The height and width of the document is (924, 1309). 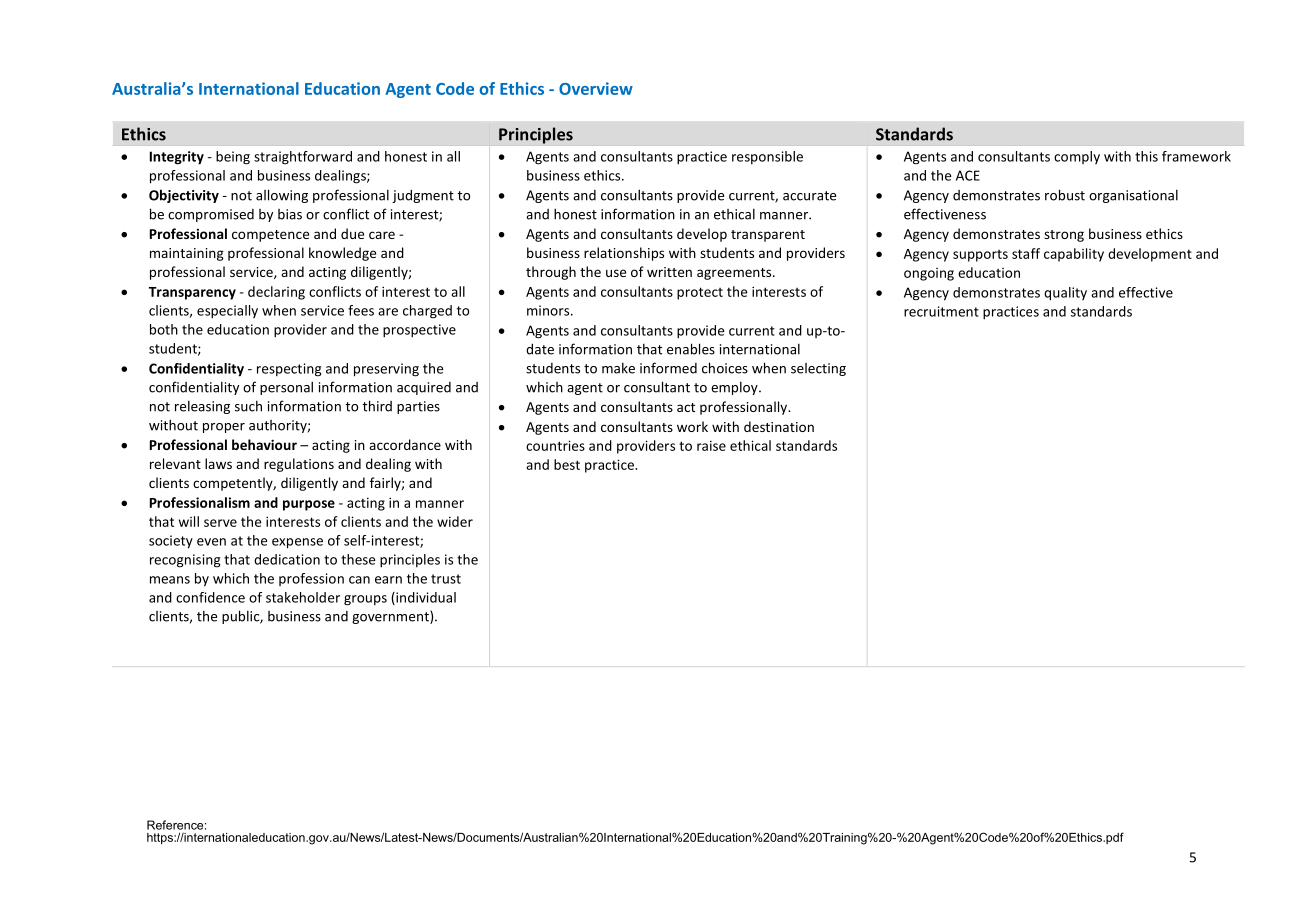 I want to click on proper, so click(x=224, y=428).
